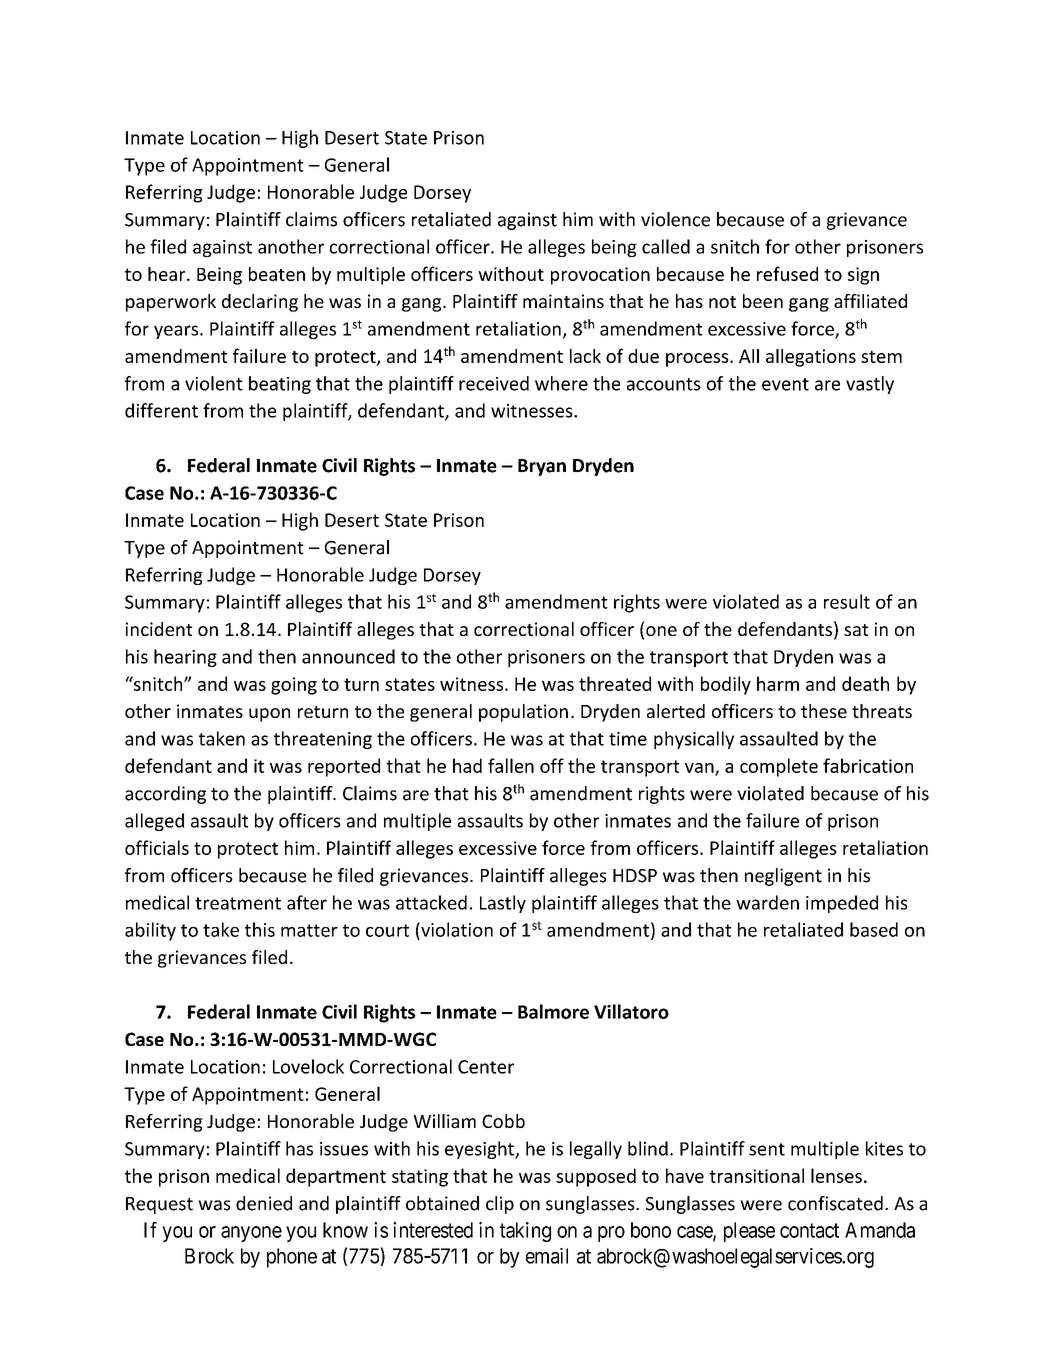  What do you see at coordinates (874, 929) in the image?
I see `based` at bounding box center [874, 929].
